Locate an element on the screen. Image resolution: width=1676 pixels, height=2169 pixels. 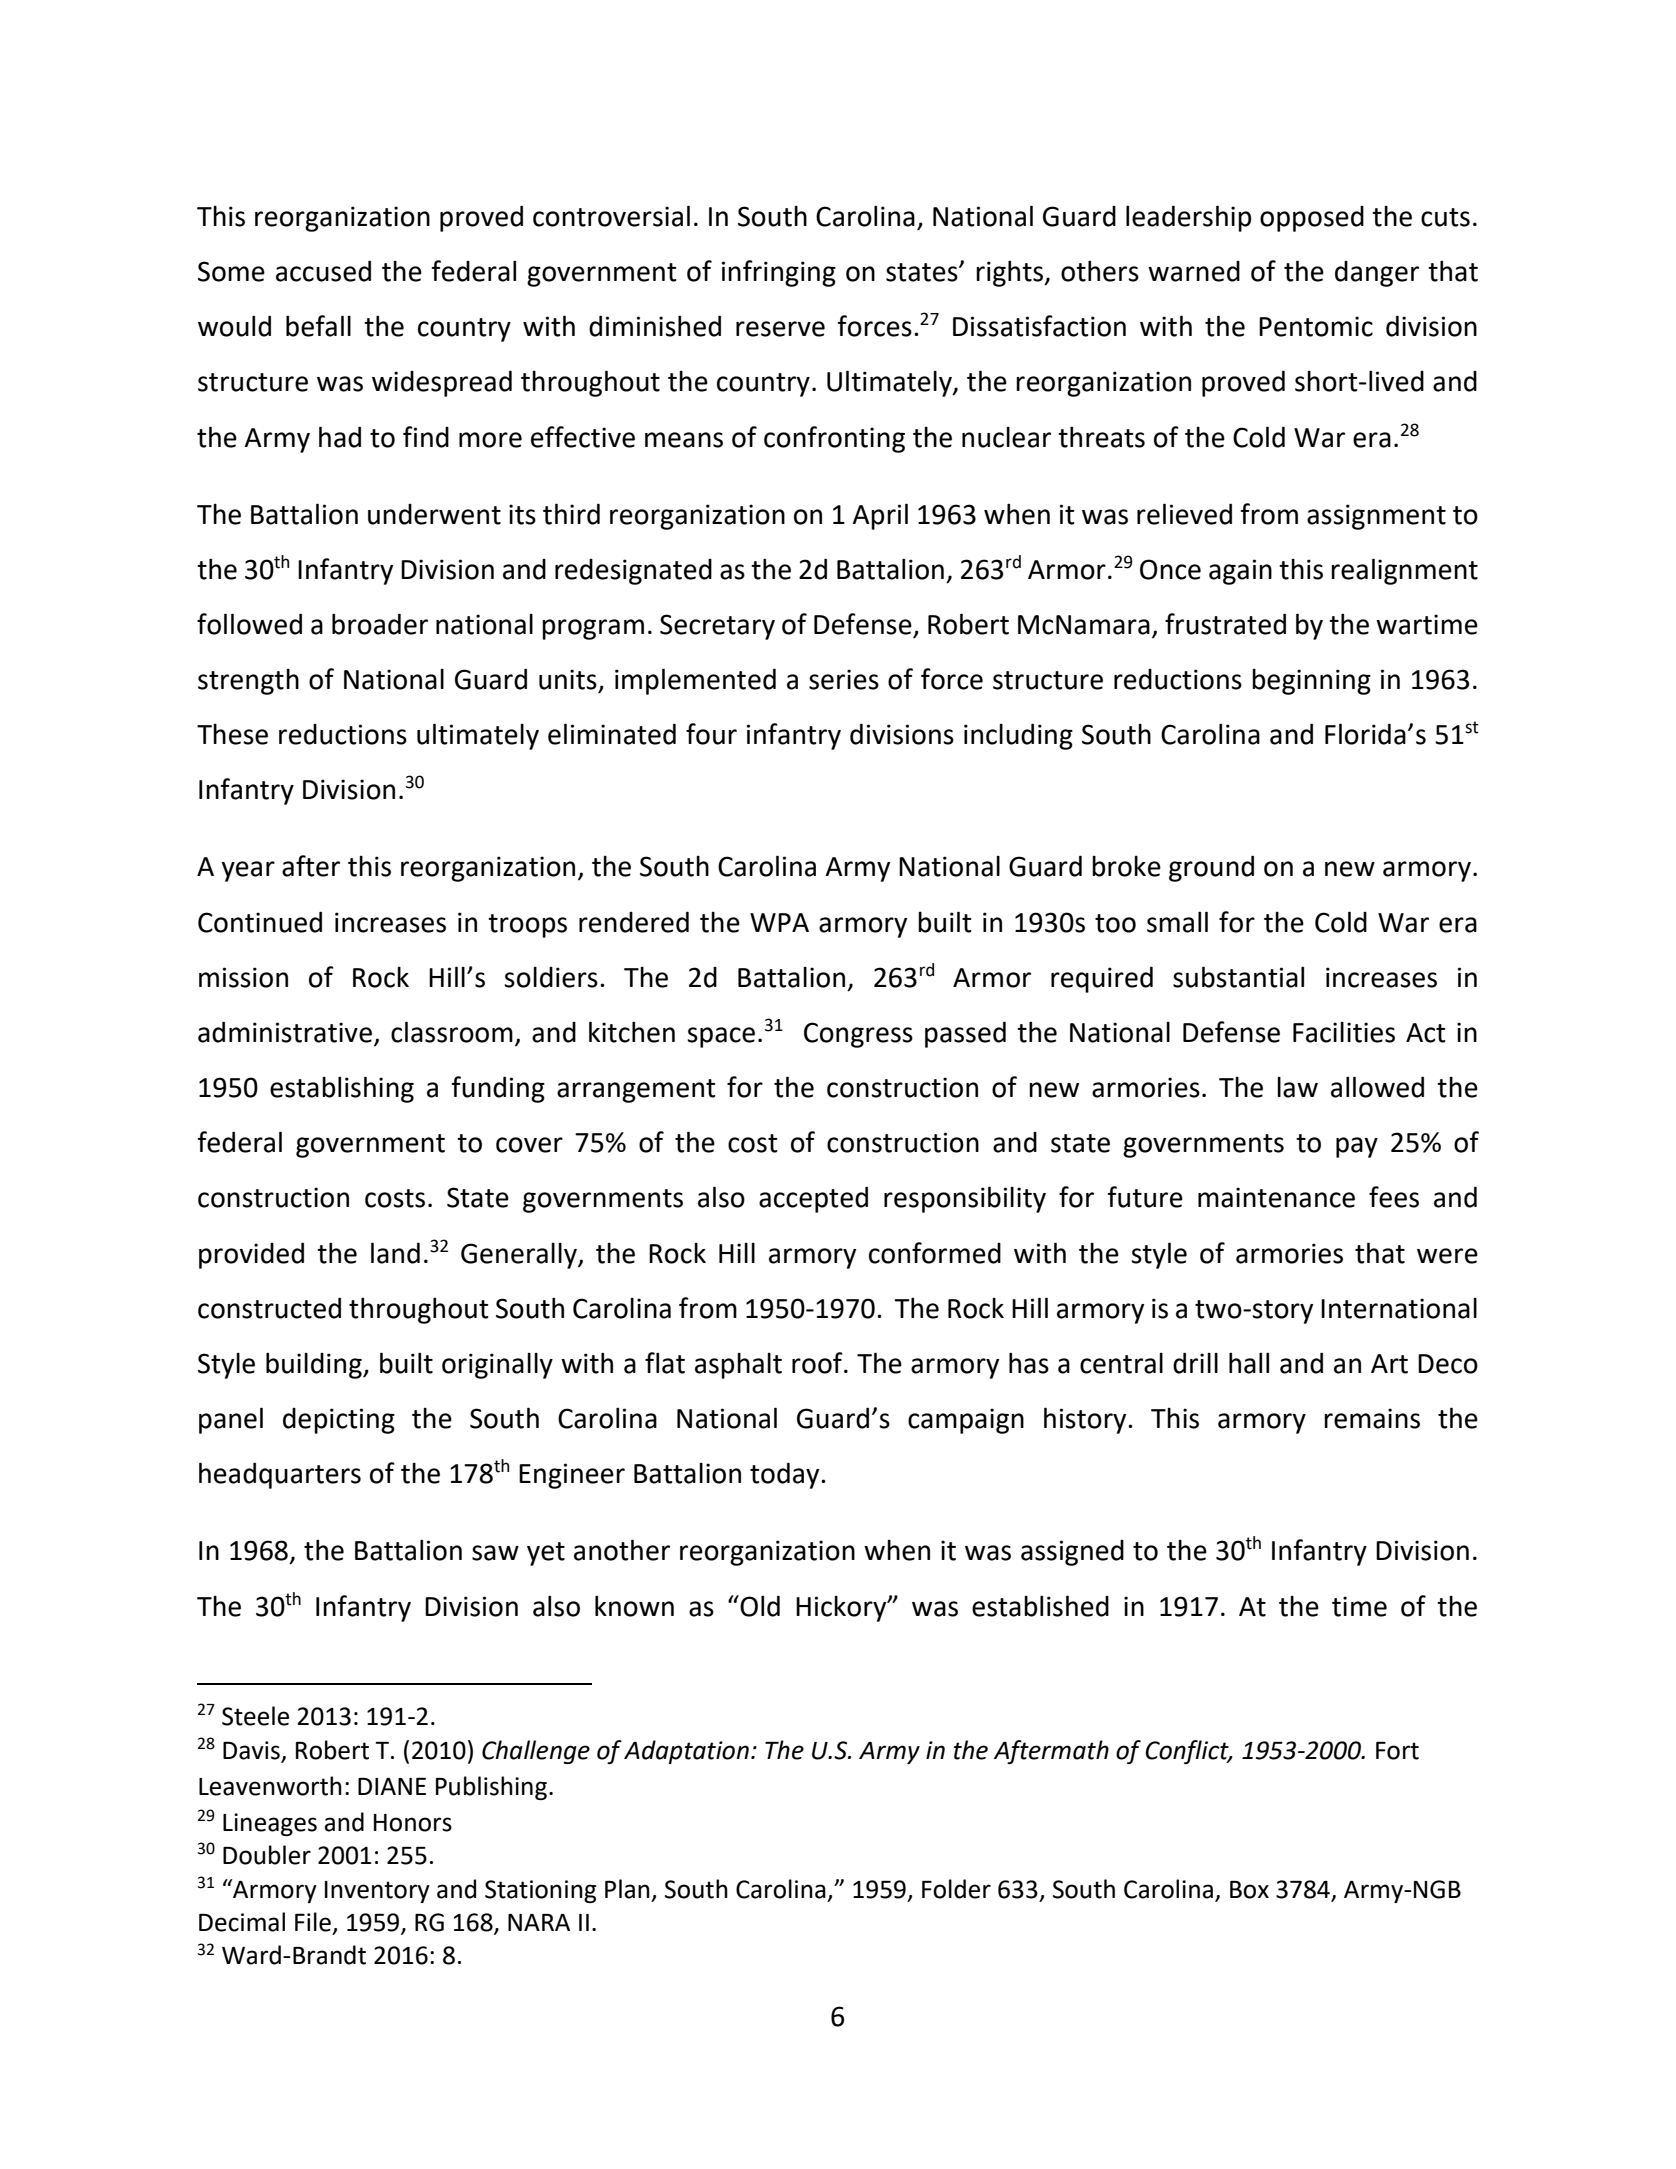
infringing is located at coordinates (779, 273).
